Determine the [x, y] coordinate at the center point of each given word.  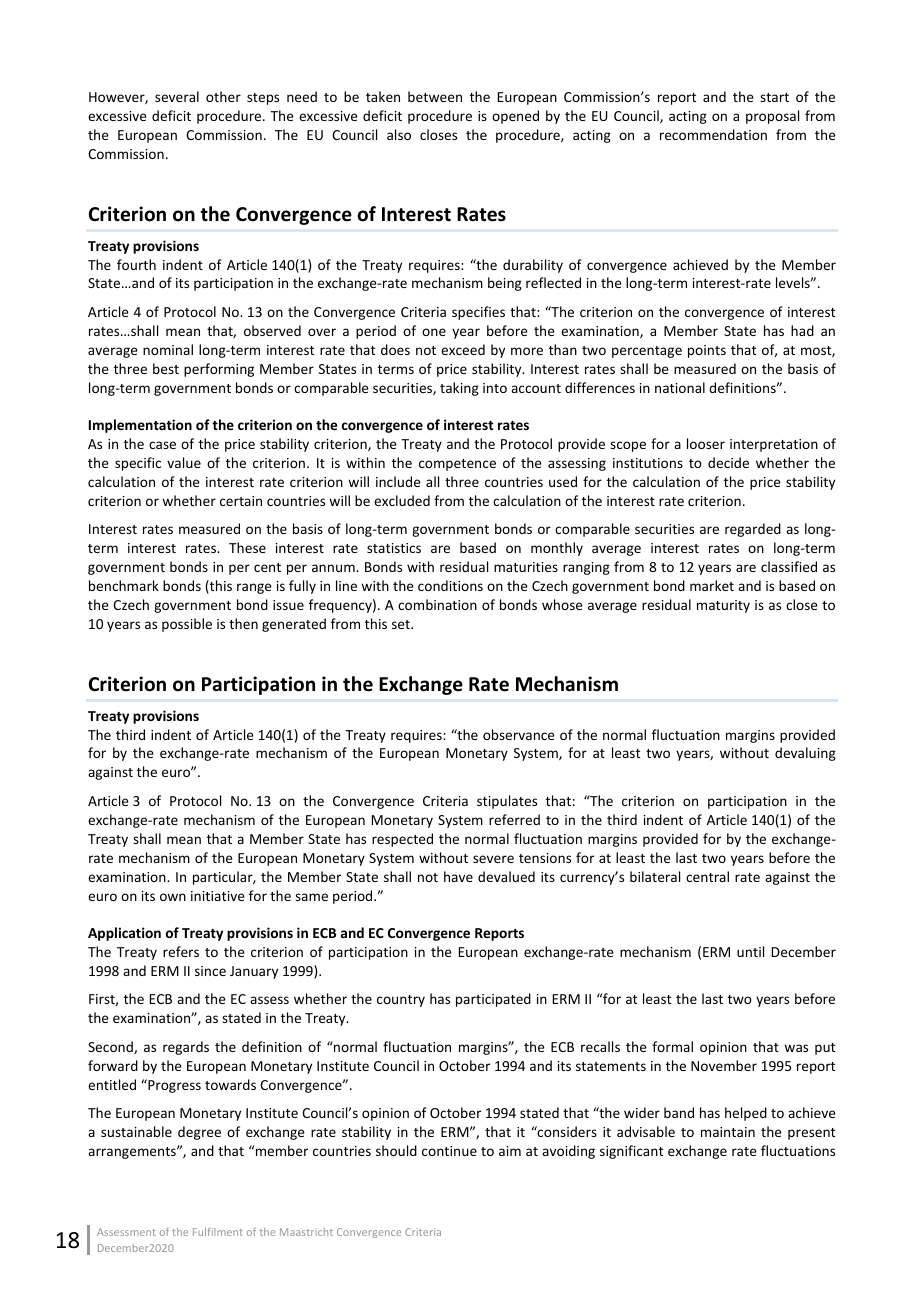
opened [515, 117]
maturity [723, 606]
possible [187, 625]
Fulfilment [218, 1232]
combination [437, 604]
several [177, 96]
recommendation [713, 134]
